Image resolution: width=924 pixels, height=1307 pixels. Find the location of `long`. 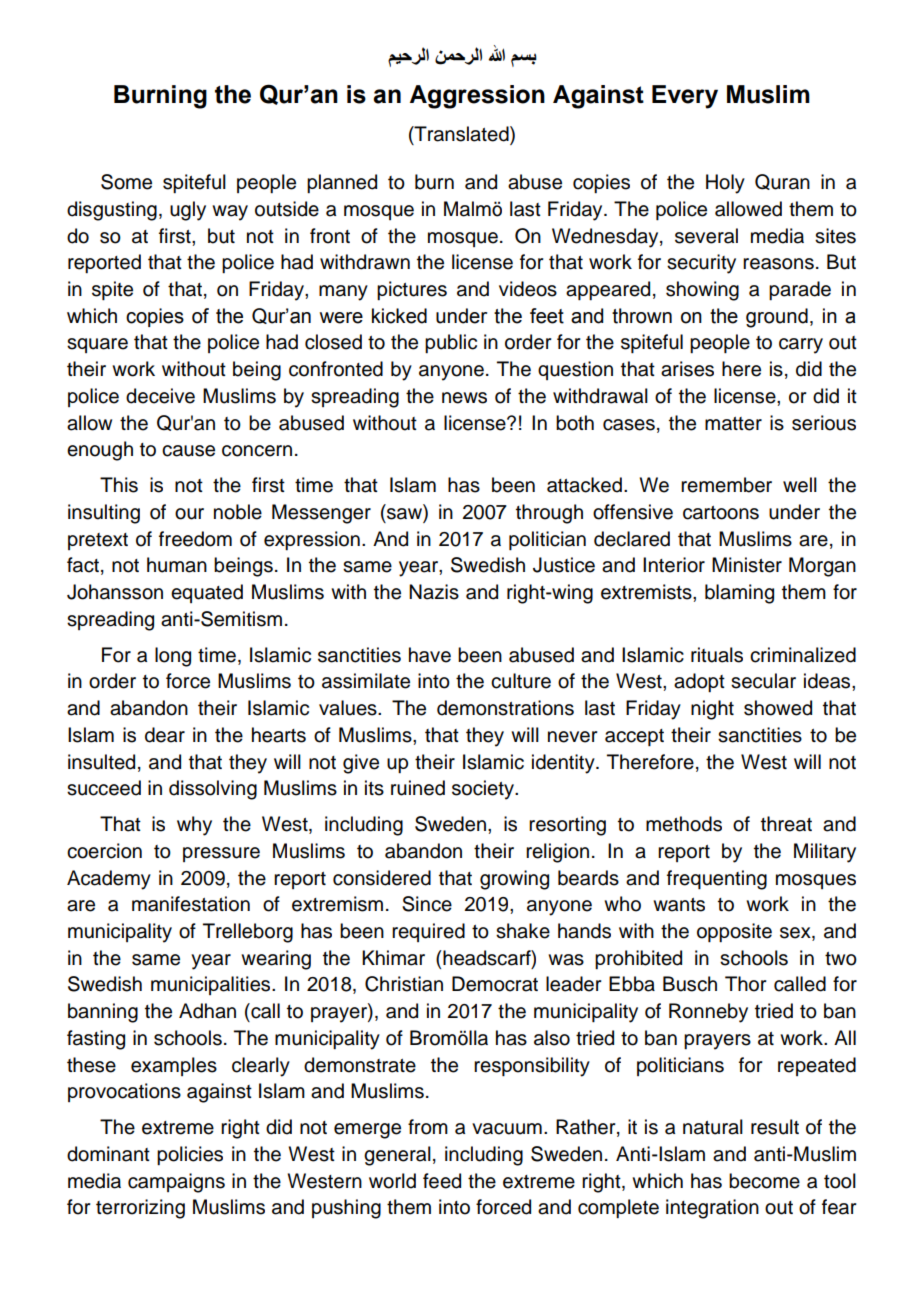

long is located at coordinates (173, 657).
